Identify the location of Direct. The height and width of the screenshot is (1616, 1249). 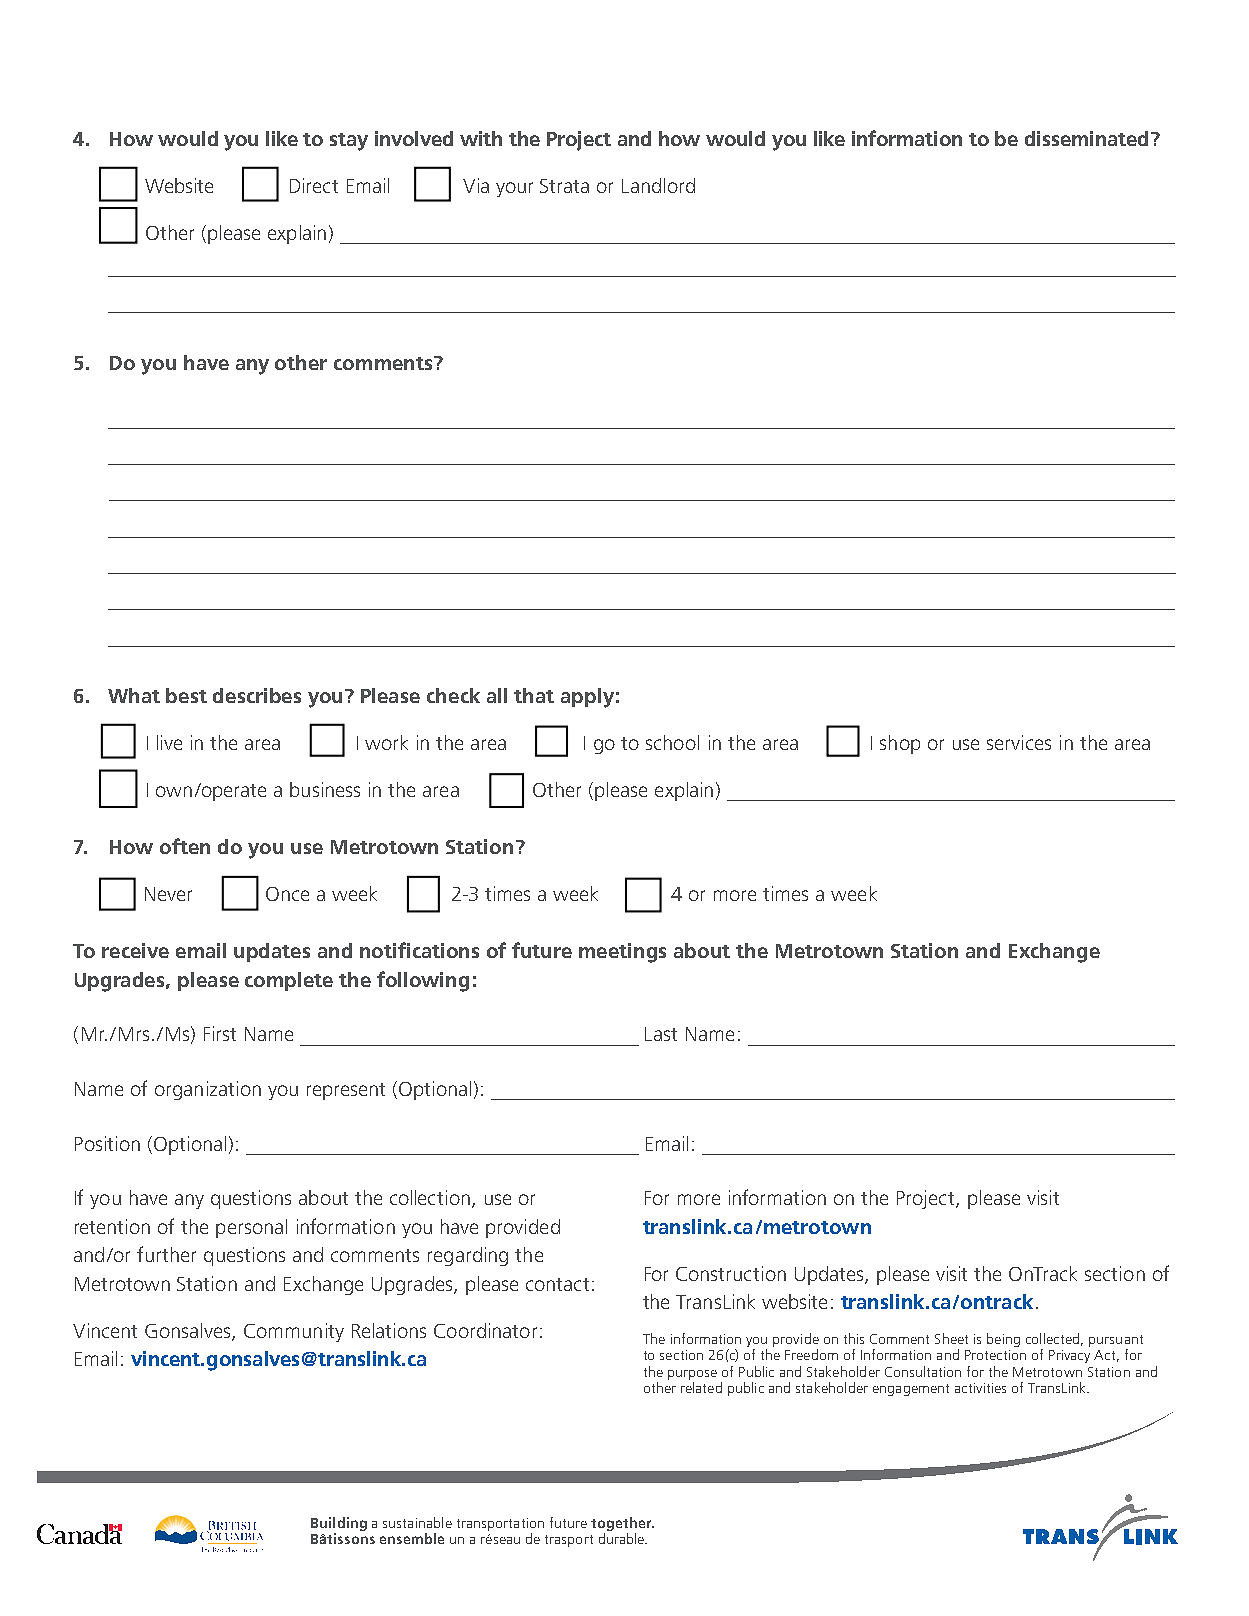
(314, 185).
